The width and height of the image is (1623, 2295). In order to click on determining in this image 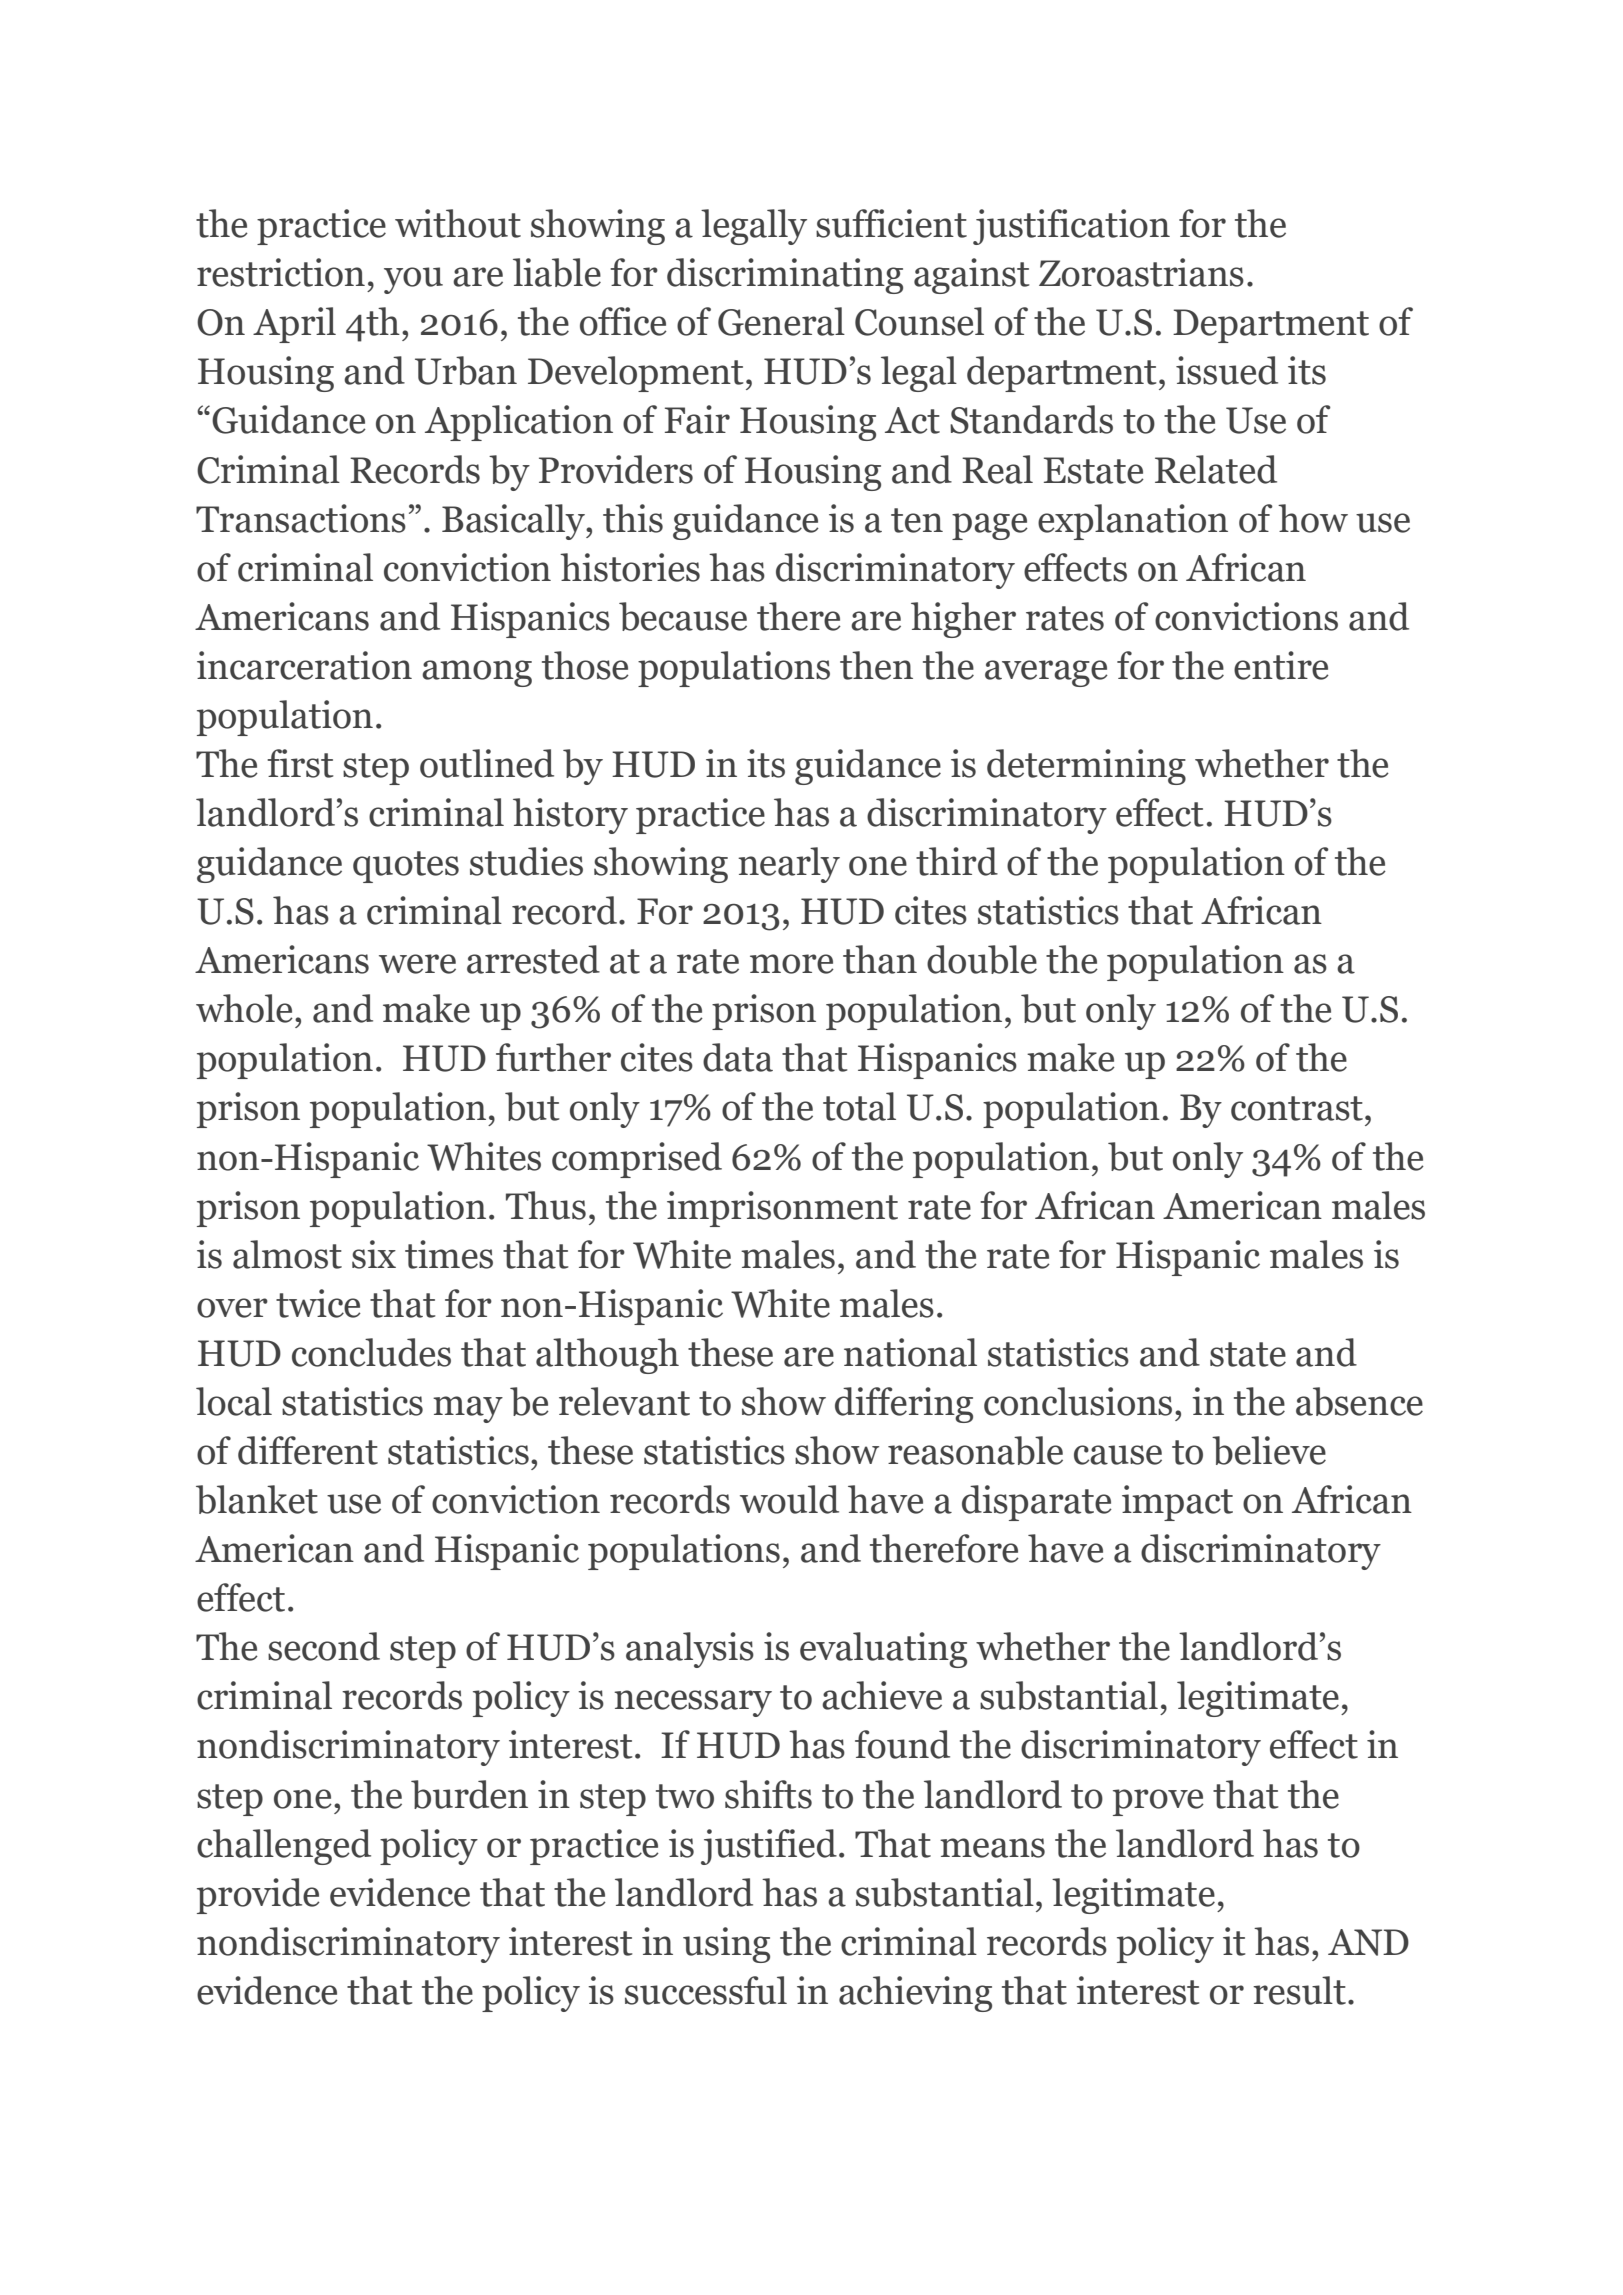, I will do `click(1086, 767)`.
